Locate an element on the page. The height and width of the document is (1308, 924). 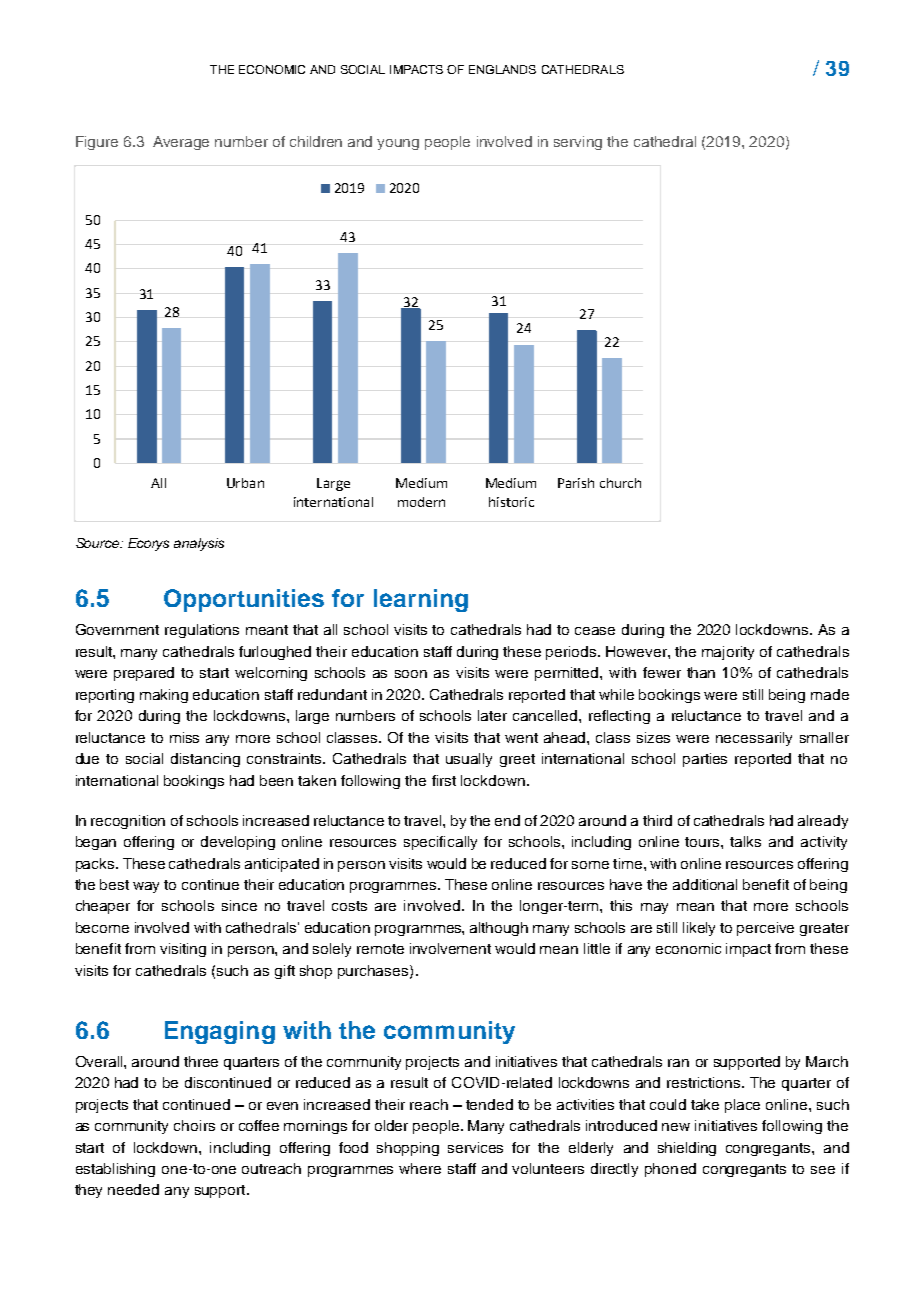
serving is located at coordinates (578, 143).
